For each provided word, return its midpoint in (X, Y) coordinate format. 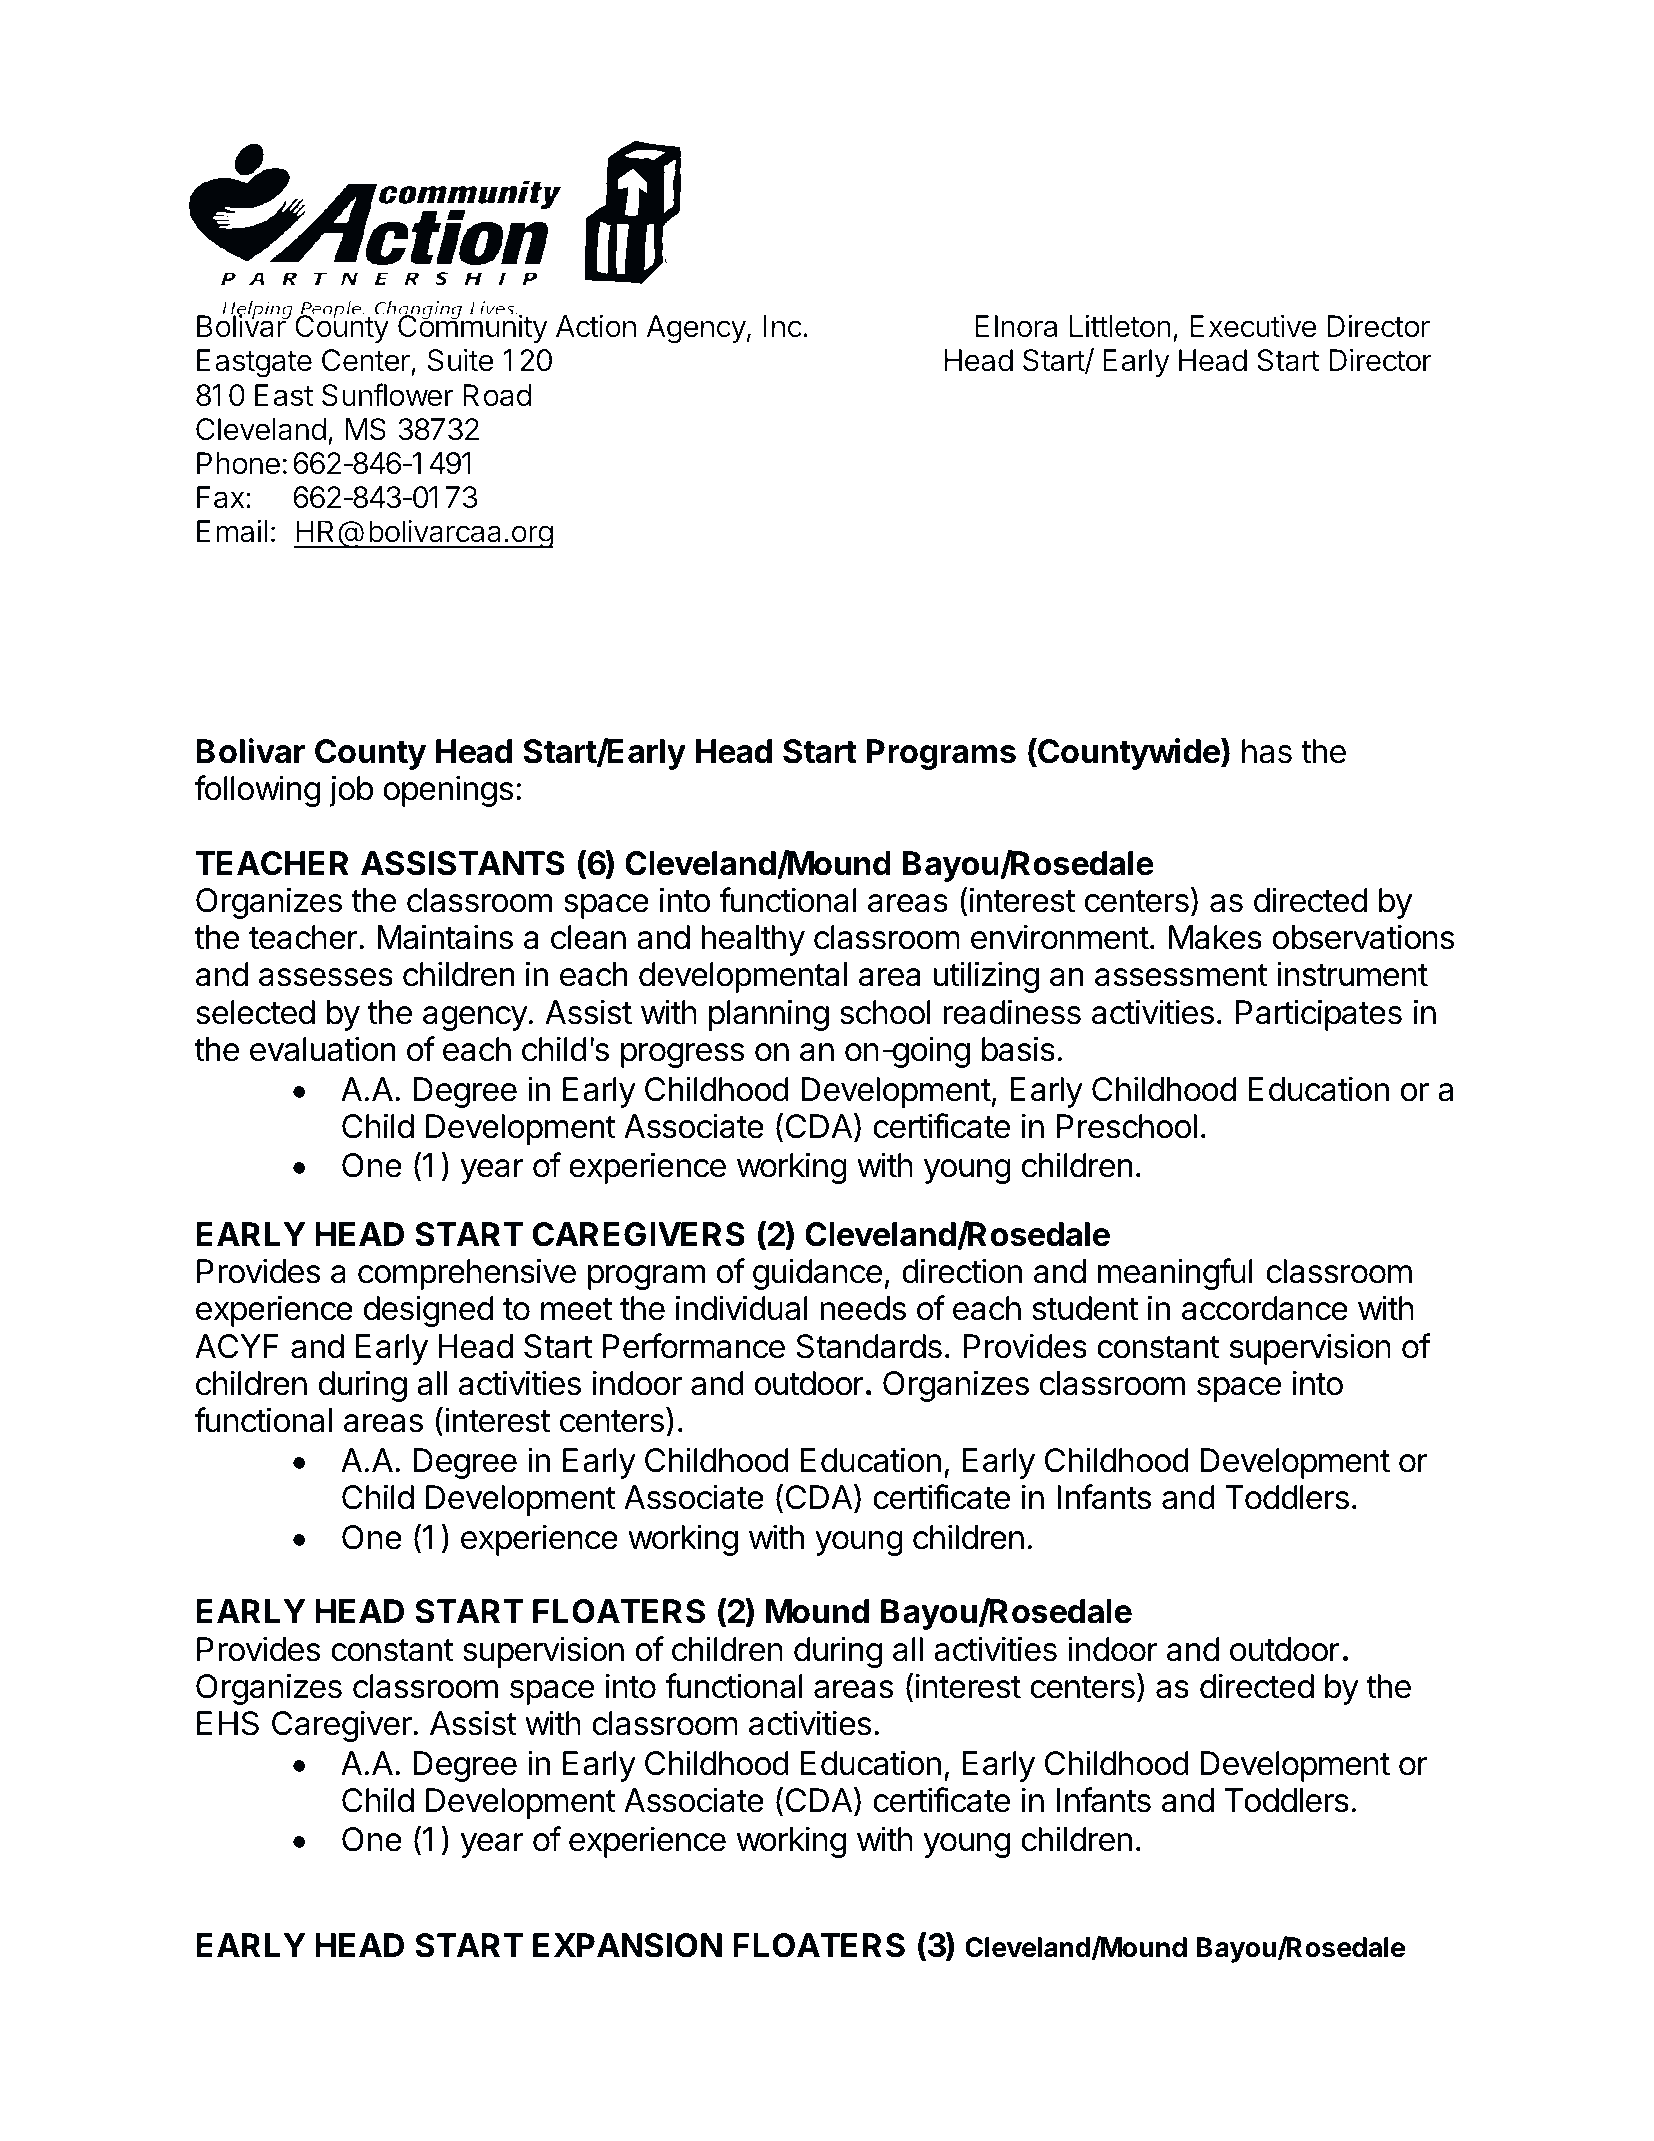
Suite (460, 360)
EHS (228, 1723)
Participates (1319, 1015)
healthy (753, 940)
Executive (1253, 326)
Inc (783, 326)
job (351, 791)
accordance (1265, 1308)
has (1267, 751)
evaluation (322, 1049)
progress (683, 1055)
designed (428, 1311)
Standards (869, 1346)
